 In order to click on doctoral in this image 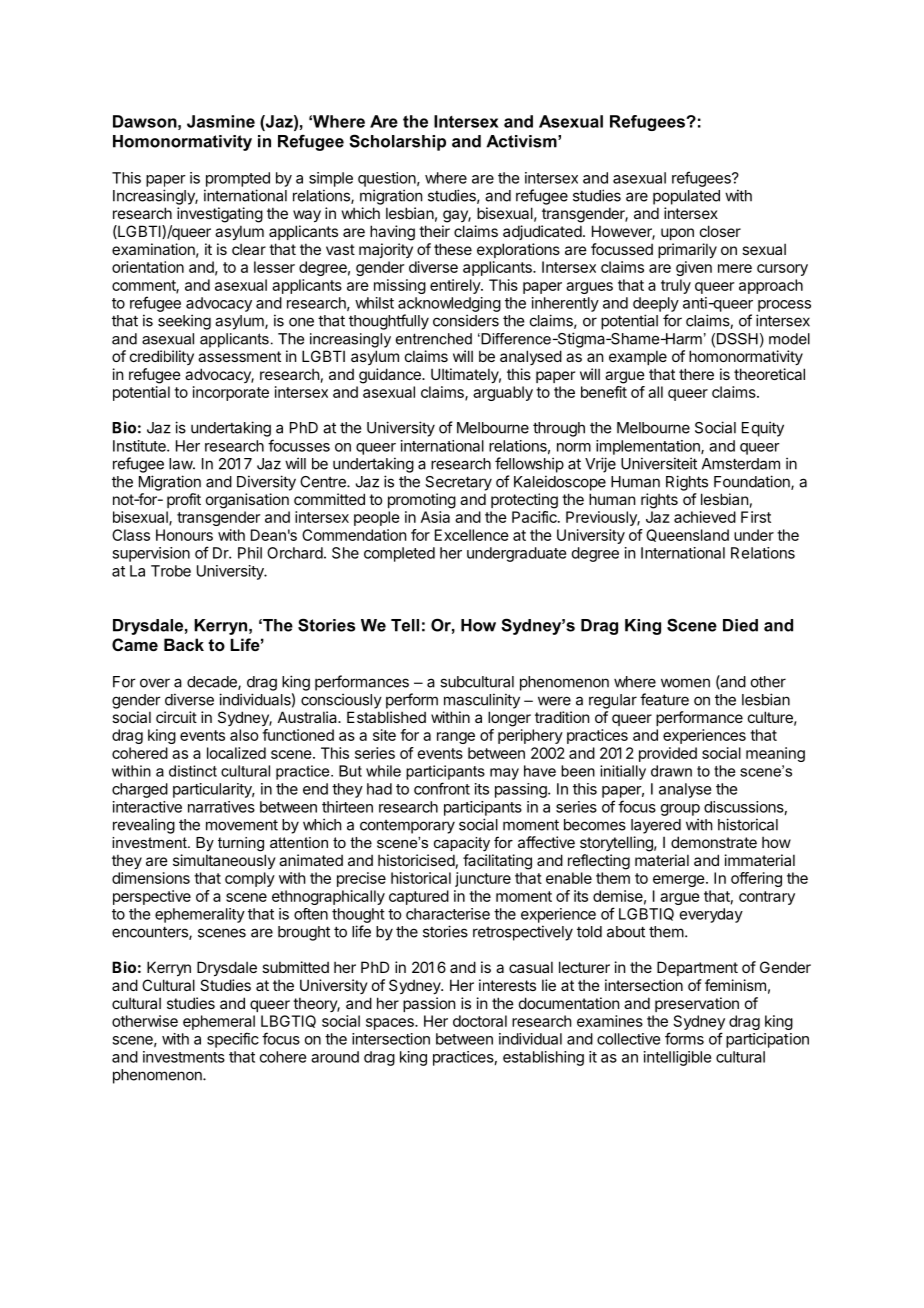, I will do `click(480, 1021)`.
